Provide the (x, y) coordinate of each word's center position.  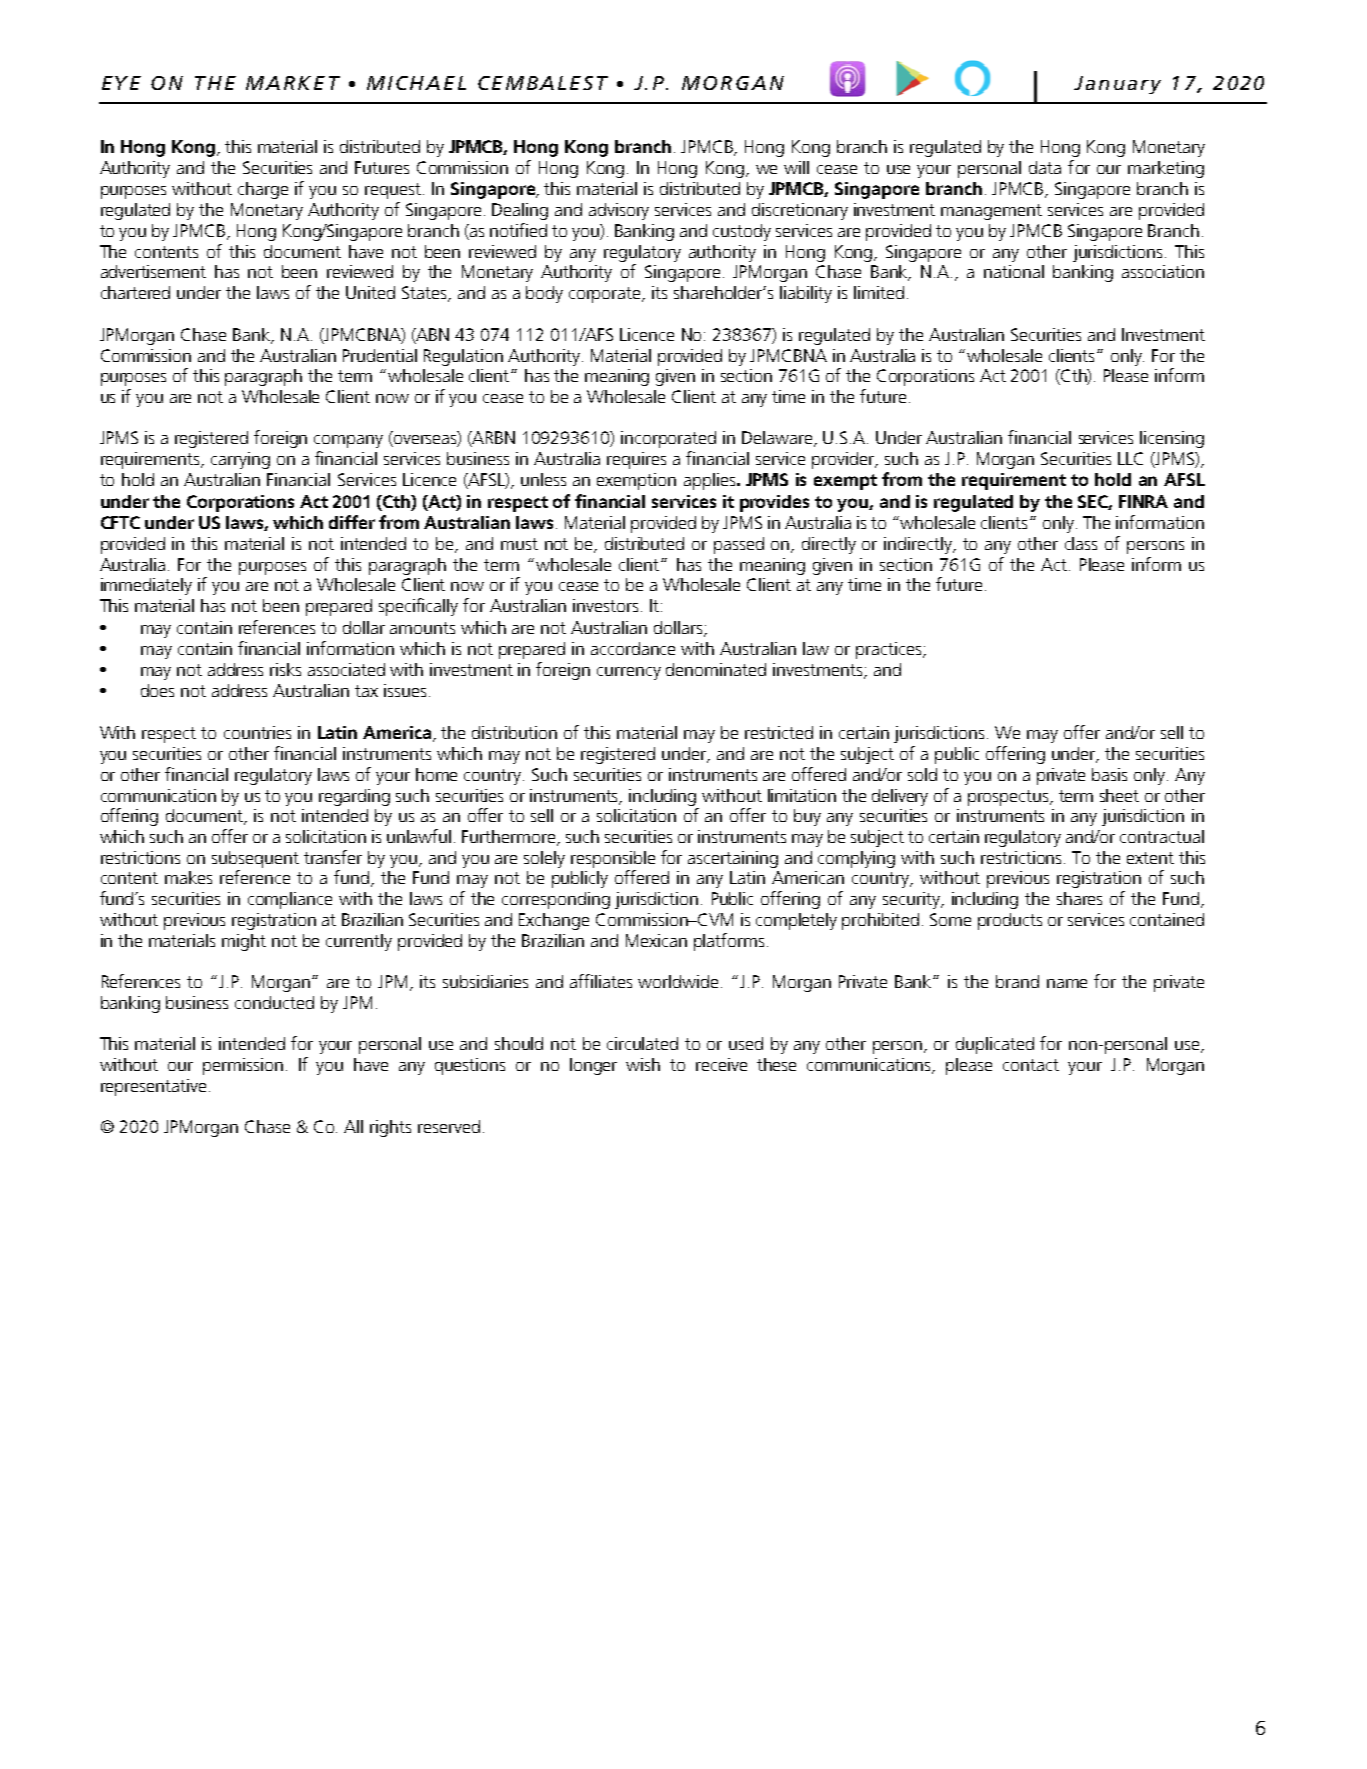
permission (243, 1066)
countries (257, 732)
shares (1079, 898)
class (1081, 543)
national (1014, 271)
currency (629, 673)
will (796, 167)
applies (711, 481)
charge (263, 190)
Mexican (656, 940)
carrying (240, 460)
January (1117, 85)
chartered (135, 292)
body (544, 294)
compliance (290, 900)
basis (1109, 774)
